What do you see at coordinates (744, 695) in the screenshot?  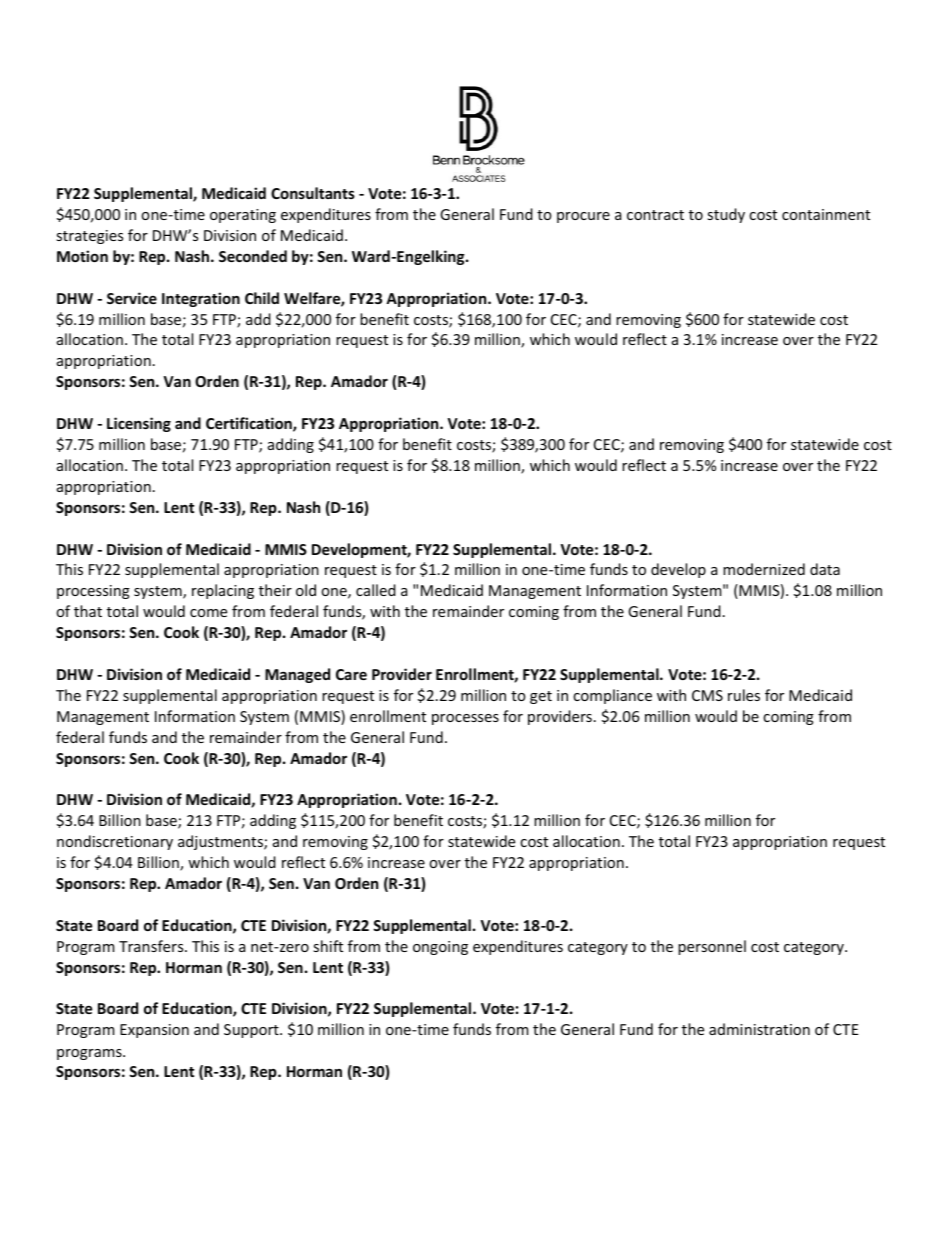 I see `rules` at bounding box center [744, 695].
